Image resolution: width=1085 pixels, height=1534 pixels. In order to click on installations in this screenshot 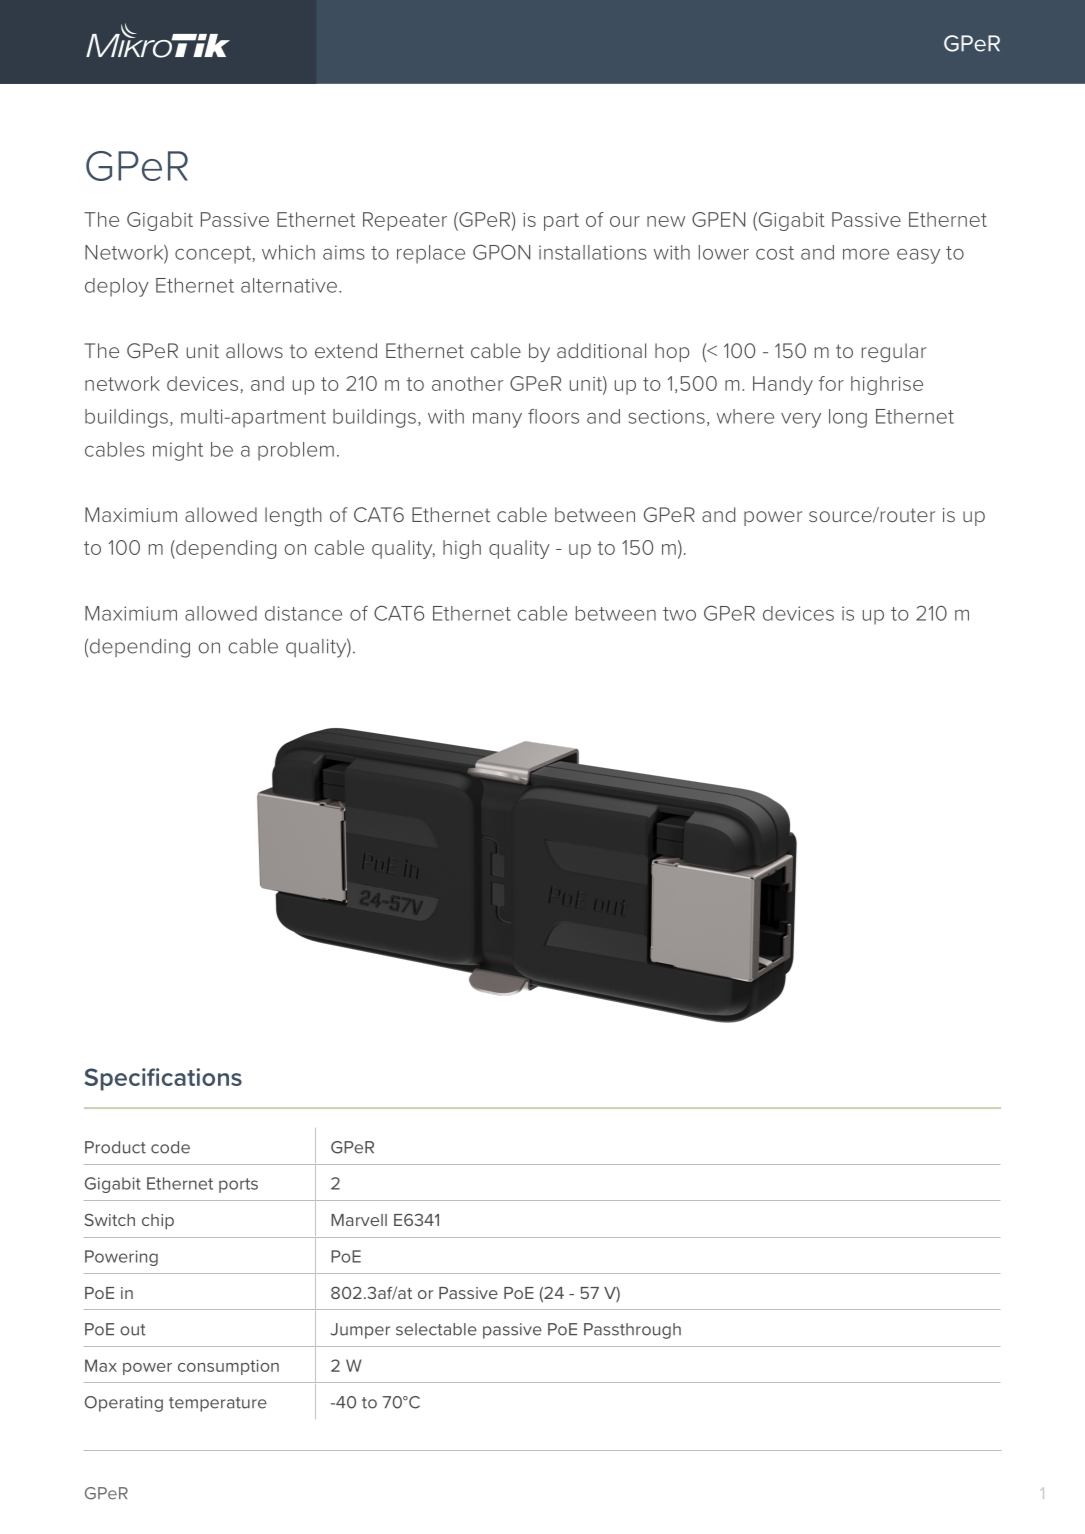, I will do `click(593, 252)`.
